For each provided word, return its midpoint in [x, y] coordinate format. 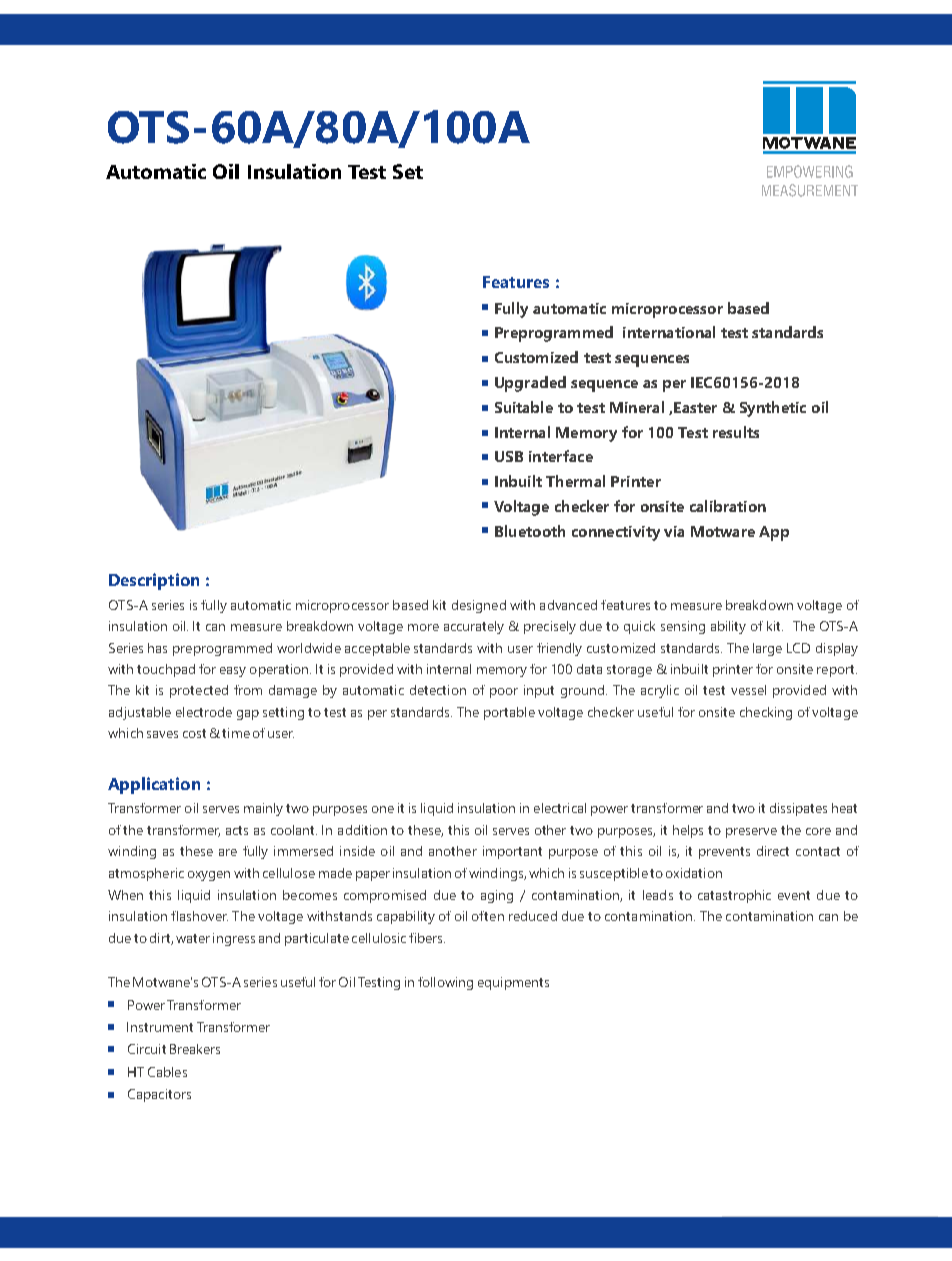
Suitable [524, 407]
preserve [751, 833]
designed [479, 606]
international [669, 332]
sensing [683, 627]
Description [154, 581]
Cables [167, 1072]
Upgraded [530, 384]
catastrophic [734, 896]
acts [237, 830]
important [512, 852]
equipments [513, 983]
